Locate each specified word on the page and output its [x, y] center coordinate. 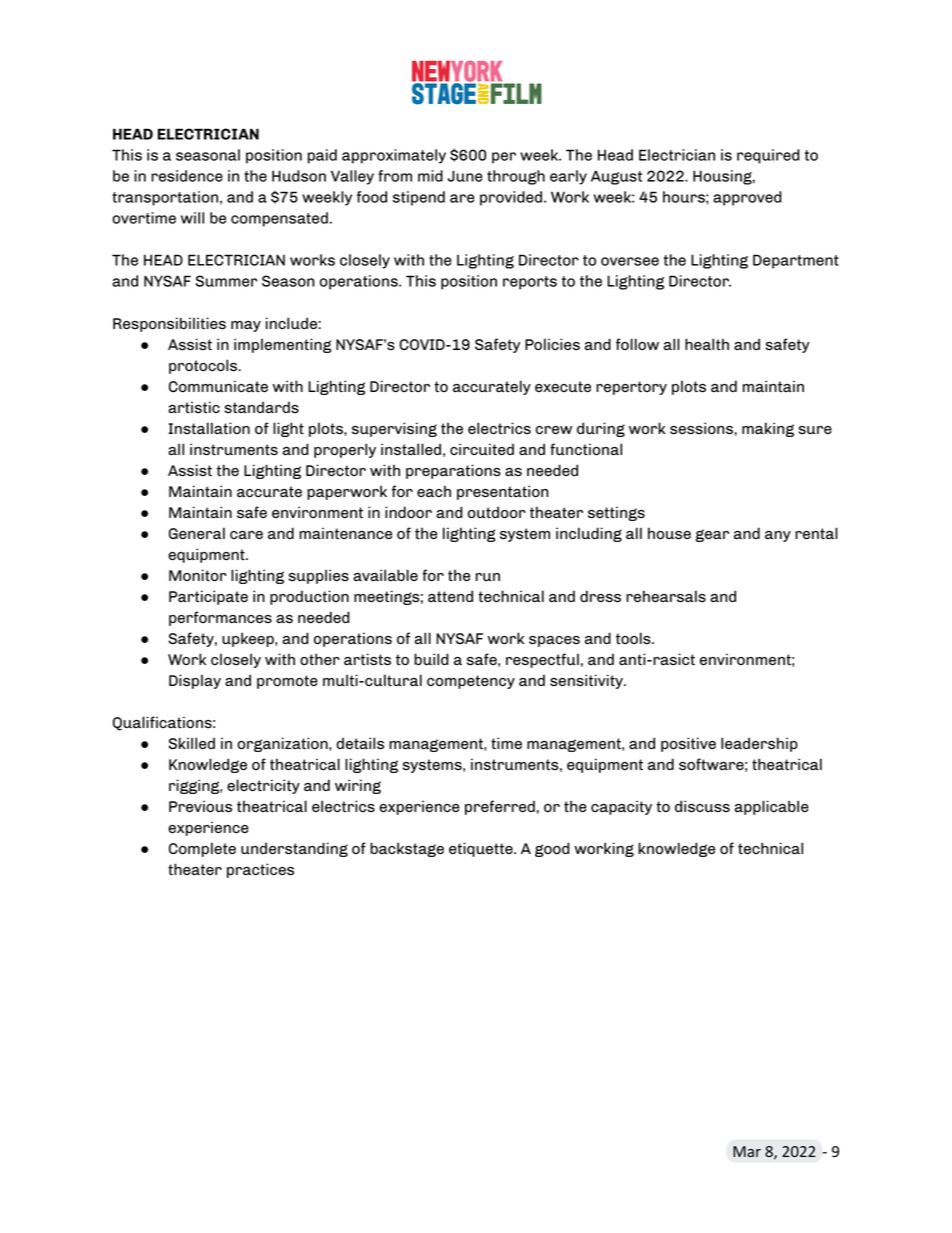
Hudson [299, 176]
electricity [263, 786]
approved [747, 198]
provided [511, 198]
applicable [772, 807]
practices [260, 870]
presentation [502, 492]
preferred [500, 807]
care [246, 535]
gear [712, 535]
